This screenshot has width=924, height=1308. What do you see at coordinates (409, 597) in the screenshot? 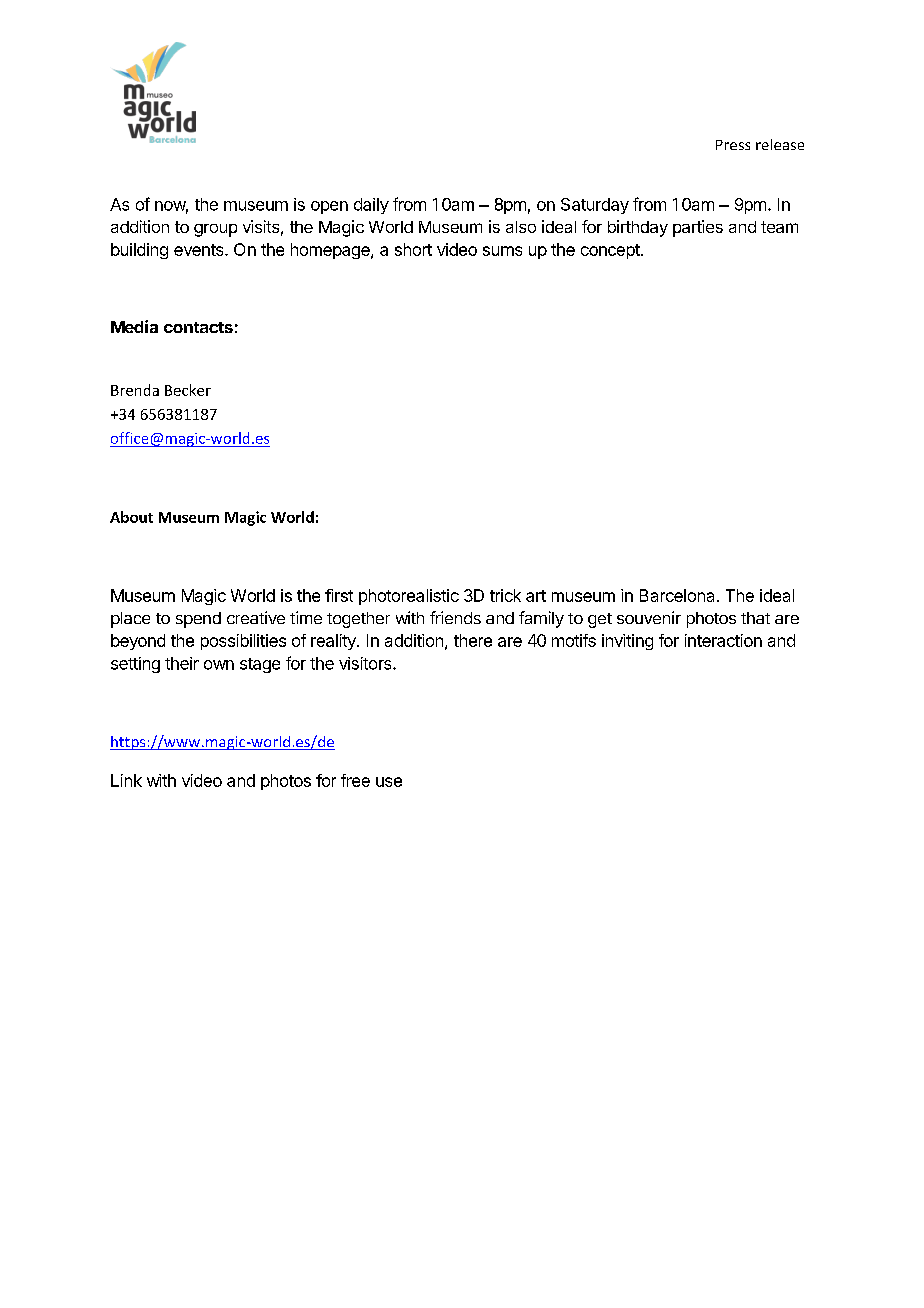
I see `photorealistic` at bounding box center [409, 597].
